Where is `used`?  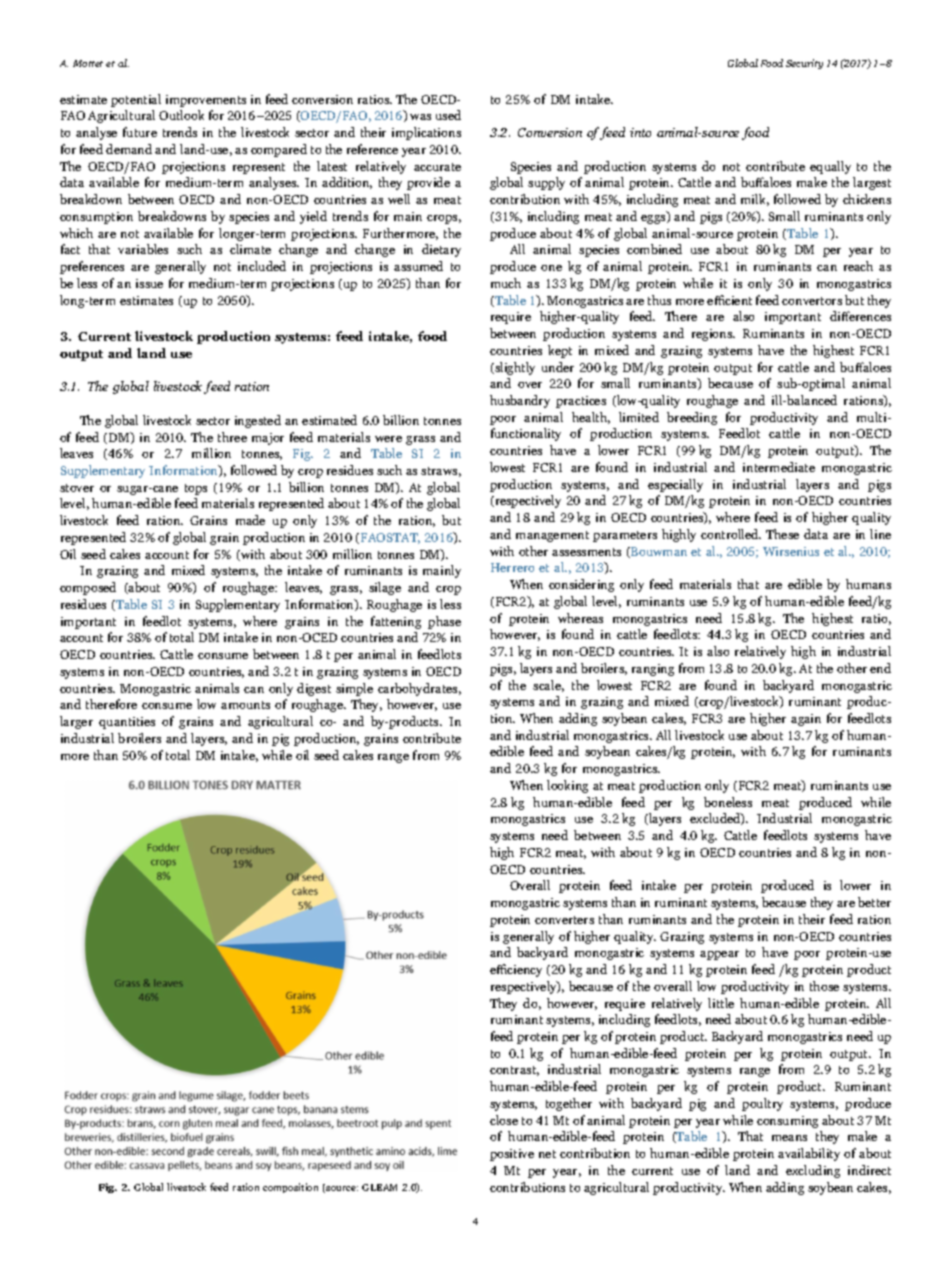 used is located at coordinates (448, 115).
